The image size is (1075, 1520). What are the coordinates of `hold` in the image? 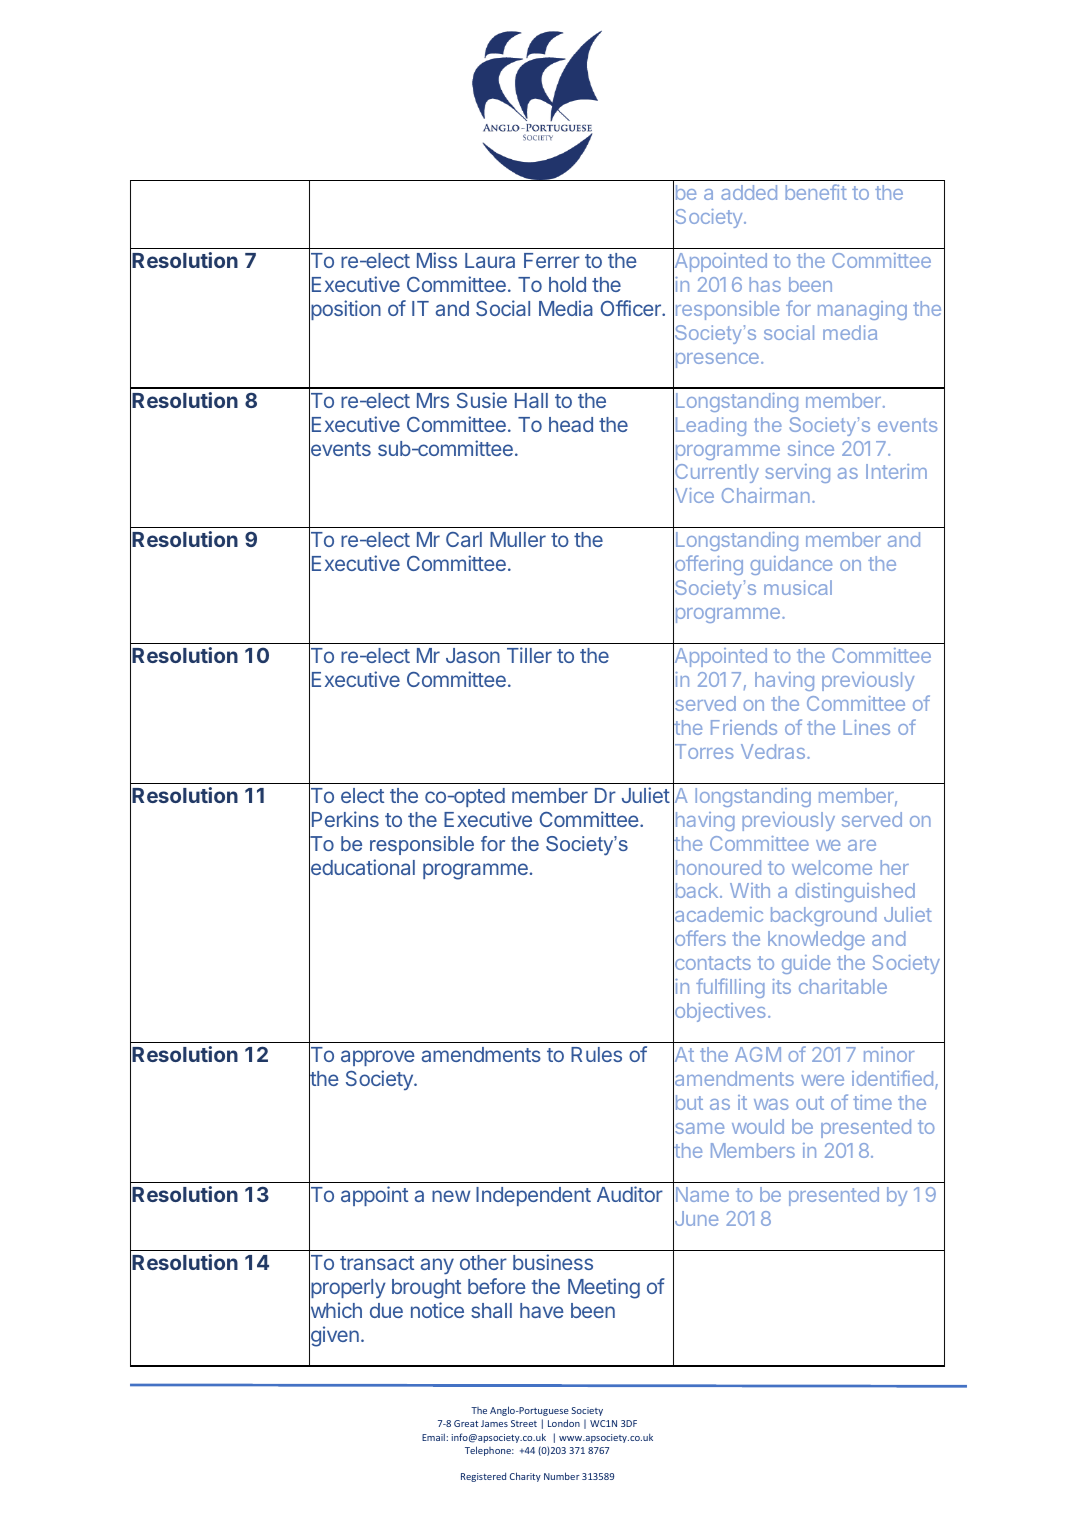 It's located at (567, 284).
